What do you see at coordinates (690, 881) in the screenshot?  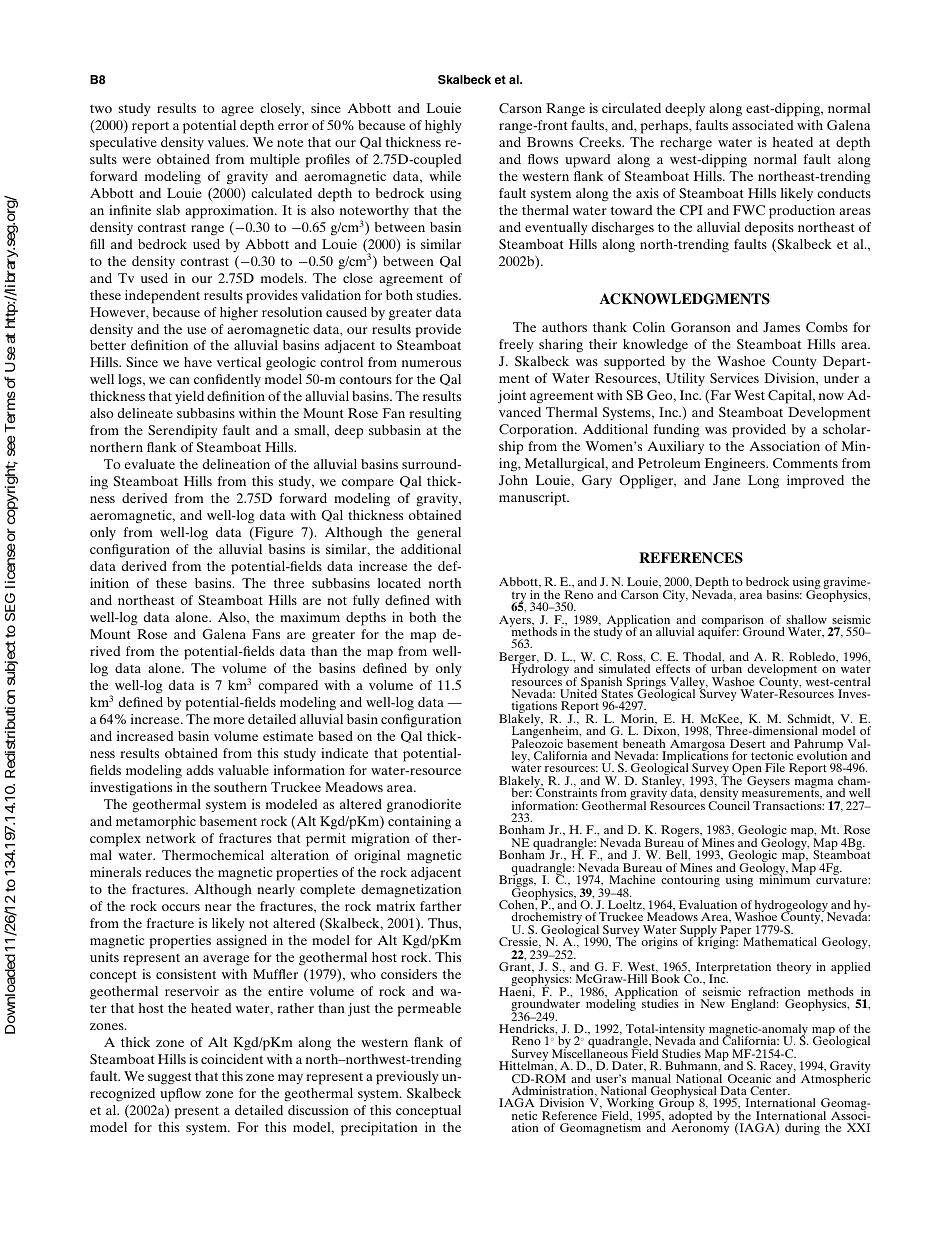 I see `contouring` at bounding box center [690, 881].
